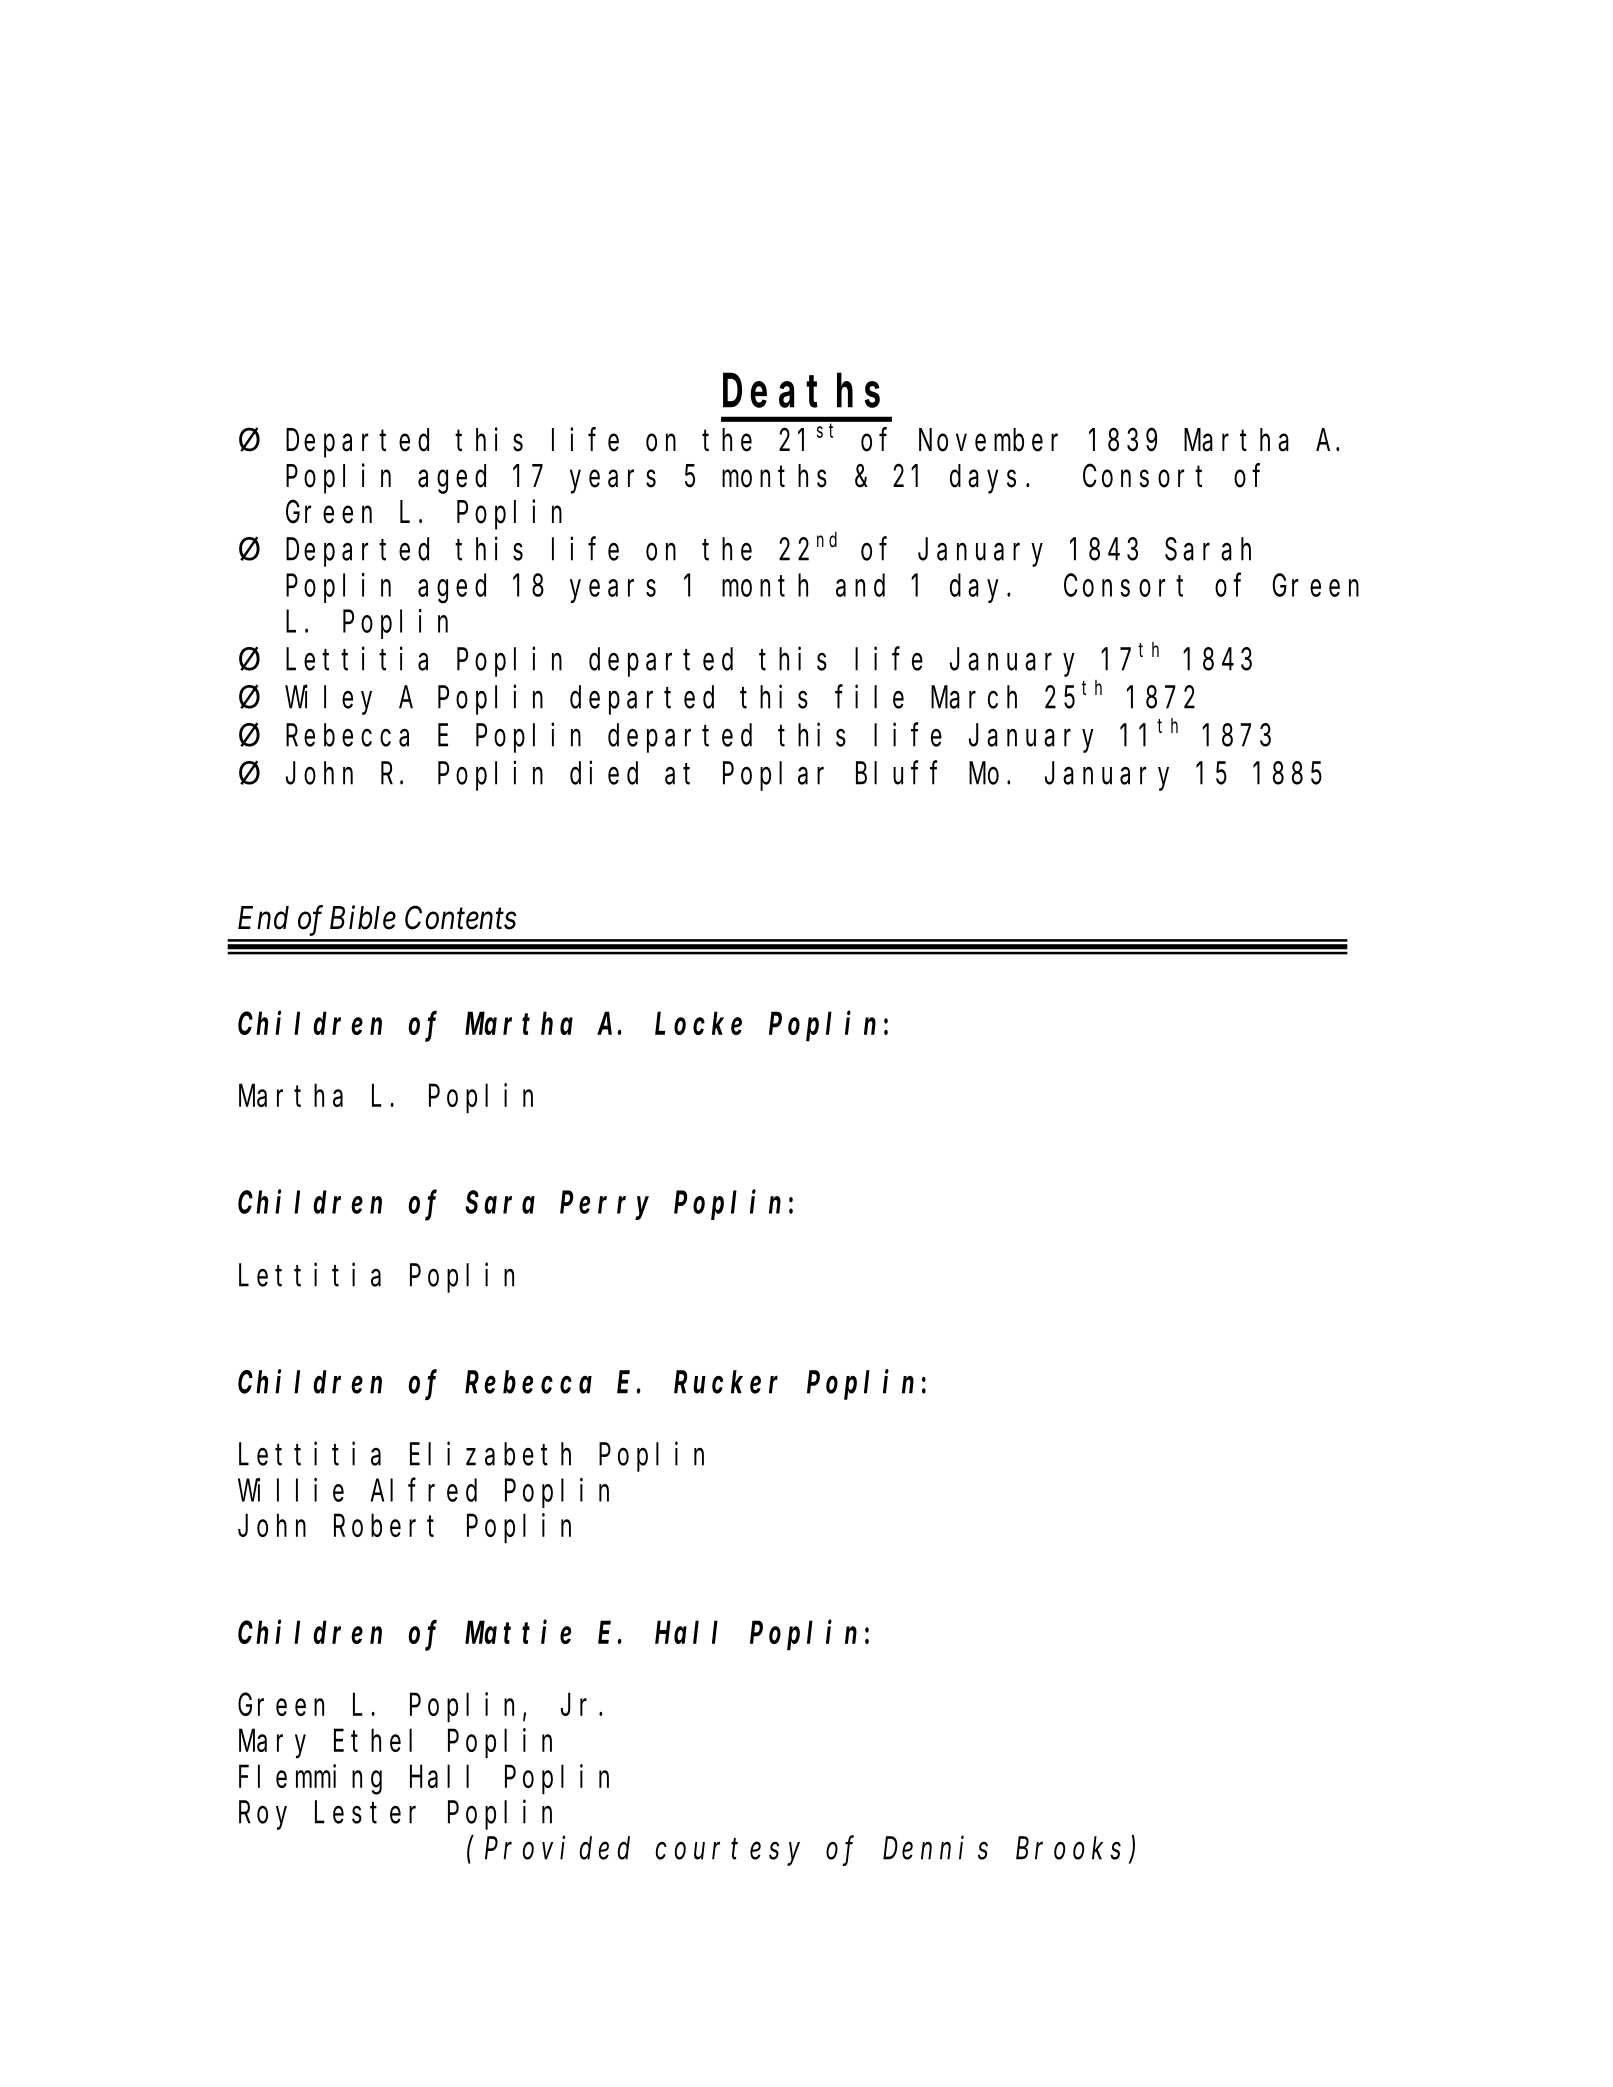  What do you see at coordinates (363, 917) in the document?
I see `Bible` at bounding box center [363, 917].
